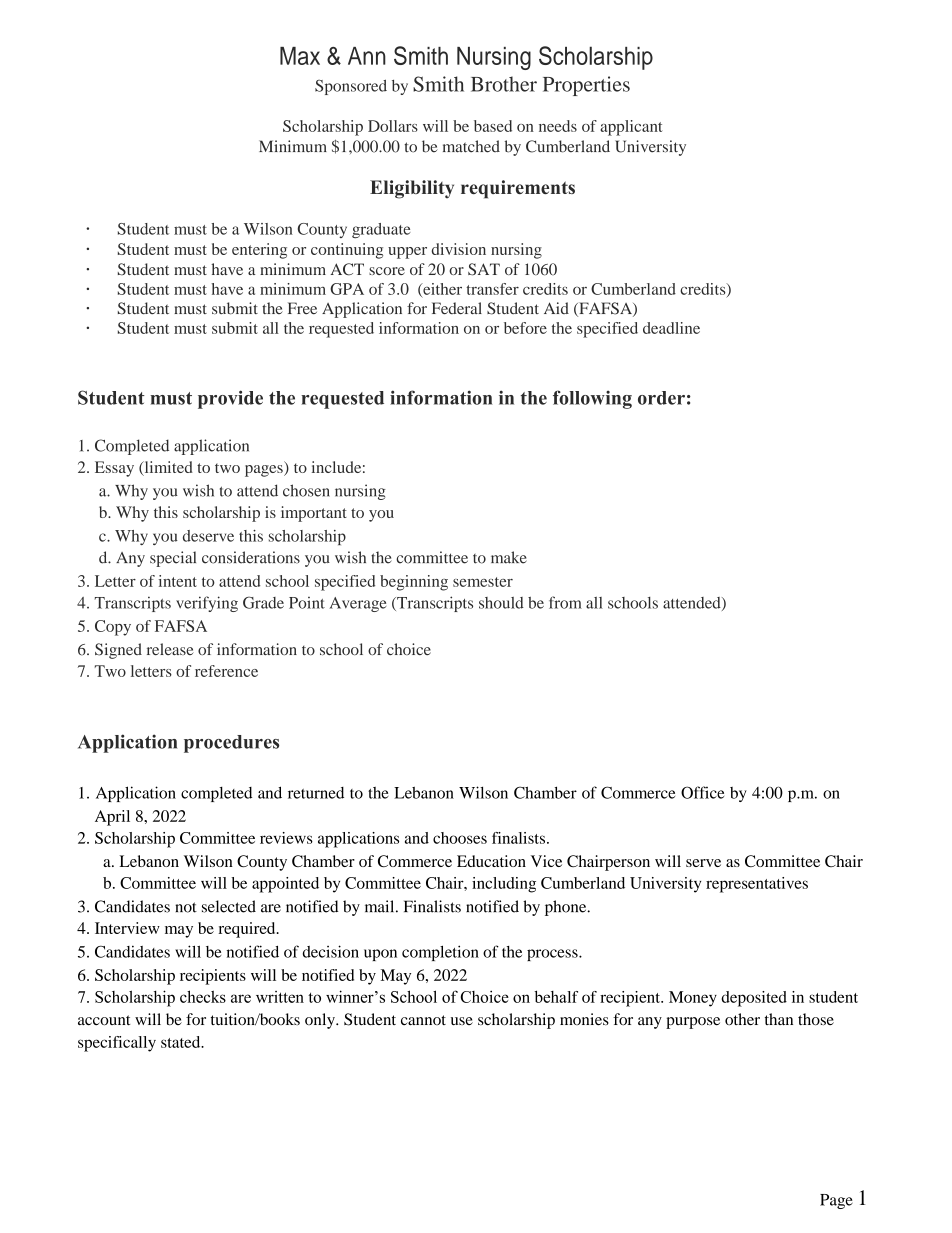 This screenshot has width=952, height=1233. Describe the element at coordinates (203, 996) in the screenshot. I see `checks` at that location.
